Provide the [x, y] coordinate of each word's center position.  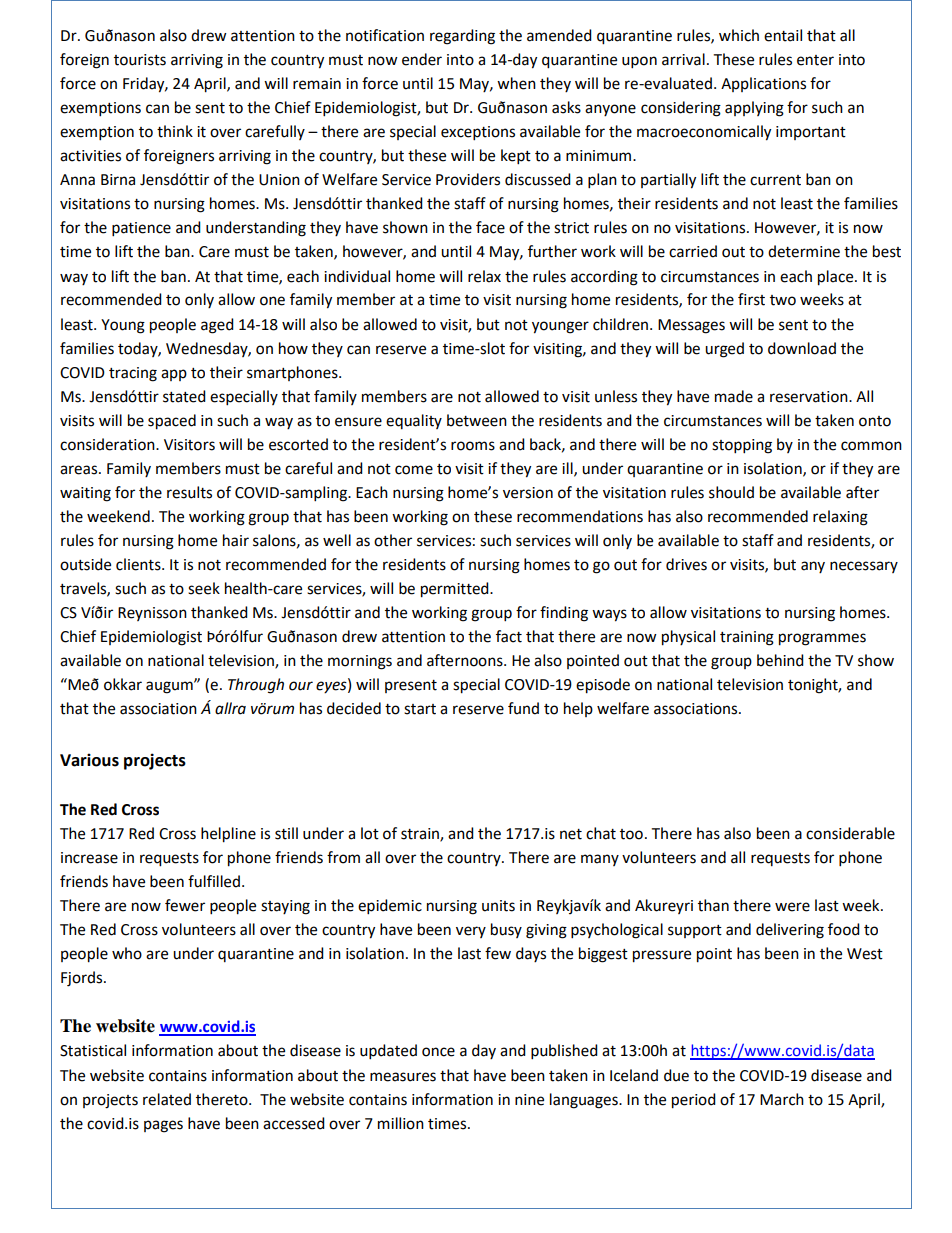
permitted [456, 590]
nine [529, 1100]
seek [204, 588]
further [552, 251]
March [782, 1099]
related [167, 1099]
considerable [850, 833]
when [516, 83]
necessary [864, 567]
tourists [140, 60]
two [783, 300]
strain [421, 835]
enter [815, 60]
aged [217, 326]
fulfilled [214, 881]
